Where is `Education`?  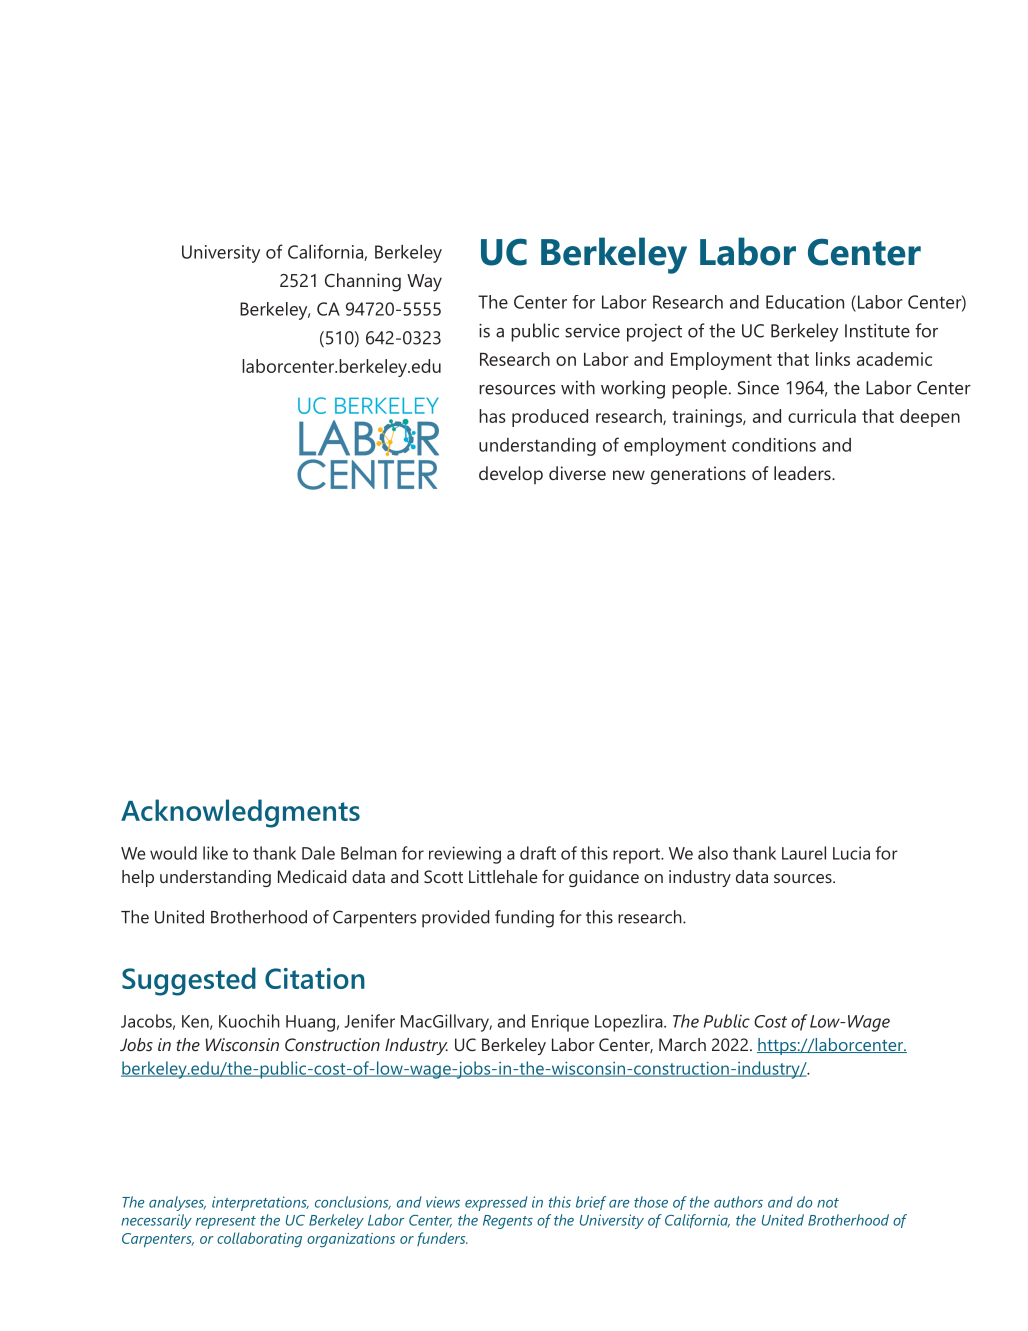
Education is located at coordinates (805, 302).
